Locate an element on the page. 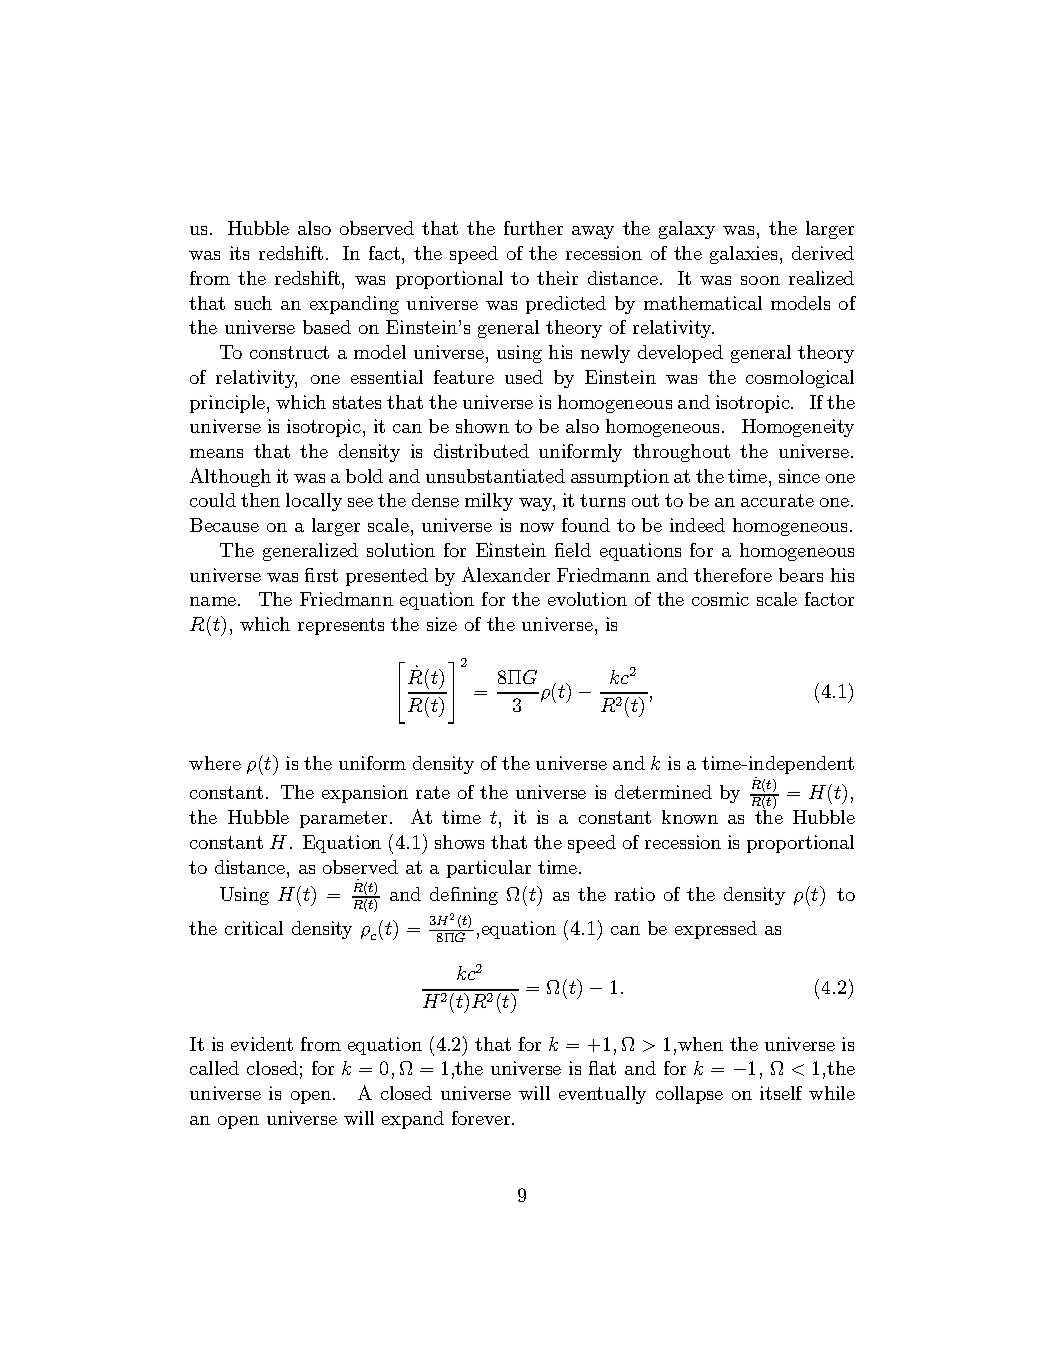 This image has height=1356, width=1048. parameter is located at coordinates (343, 819).
